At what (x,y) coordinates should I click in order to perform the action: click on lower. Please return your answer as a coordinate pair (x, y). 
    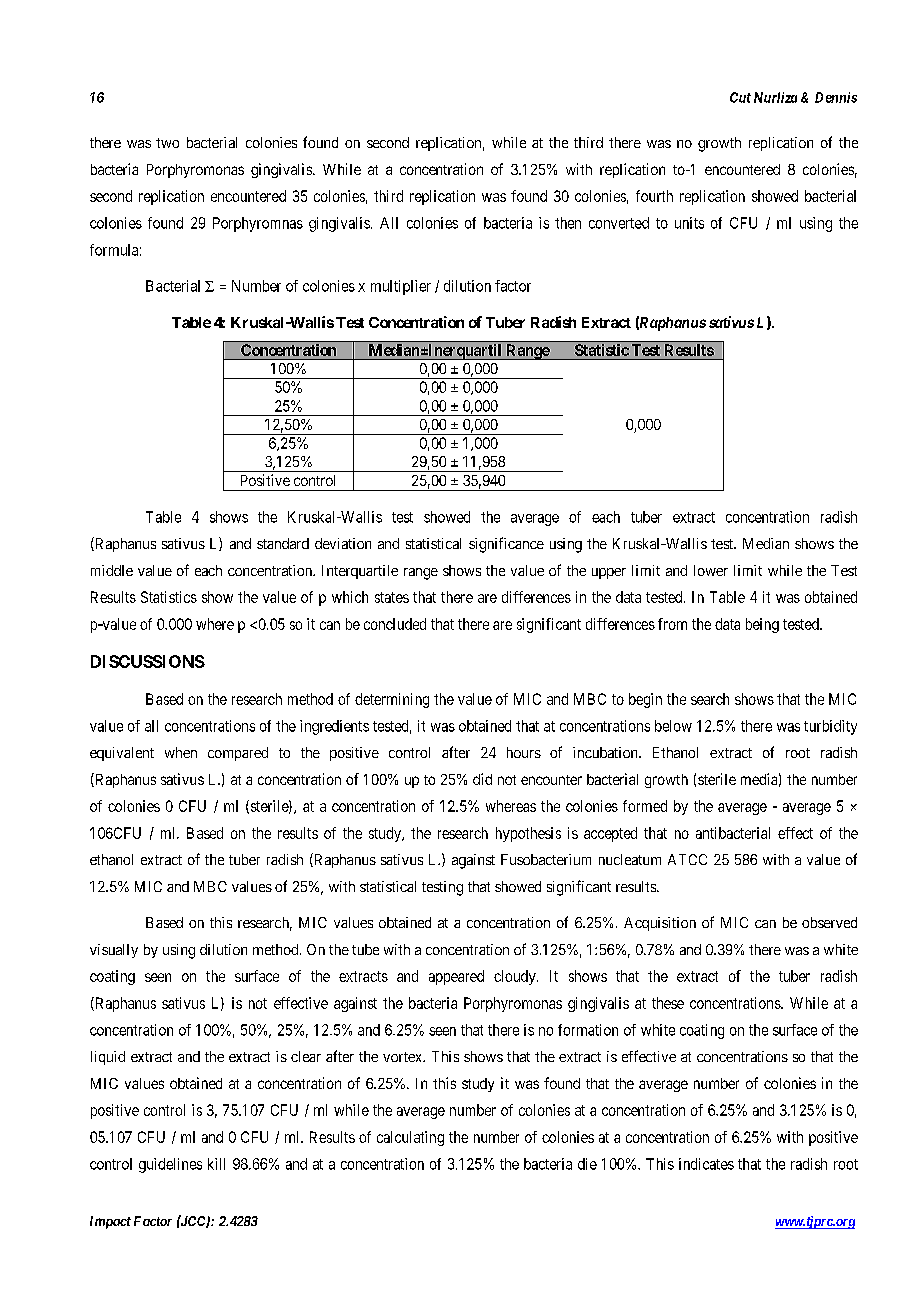
    Looking at the image, I should click on (711, 570).
